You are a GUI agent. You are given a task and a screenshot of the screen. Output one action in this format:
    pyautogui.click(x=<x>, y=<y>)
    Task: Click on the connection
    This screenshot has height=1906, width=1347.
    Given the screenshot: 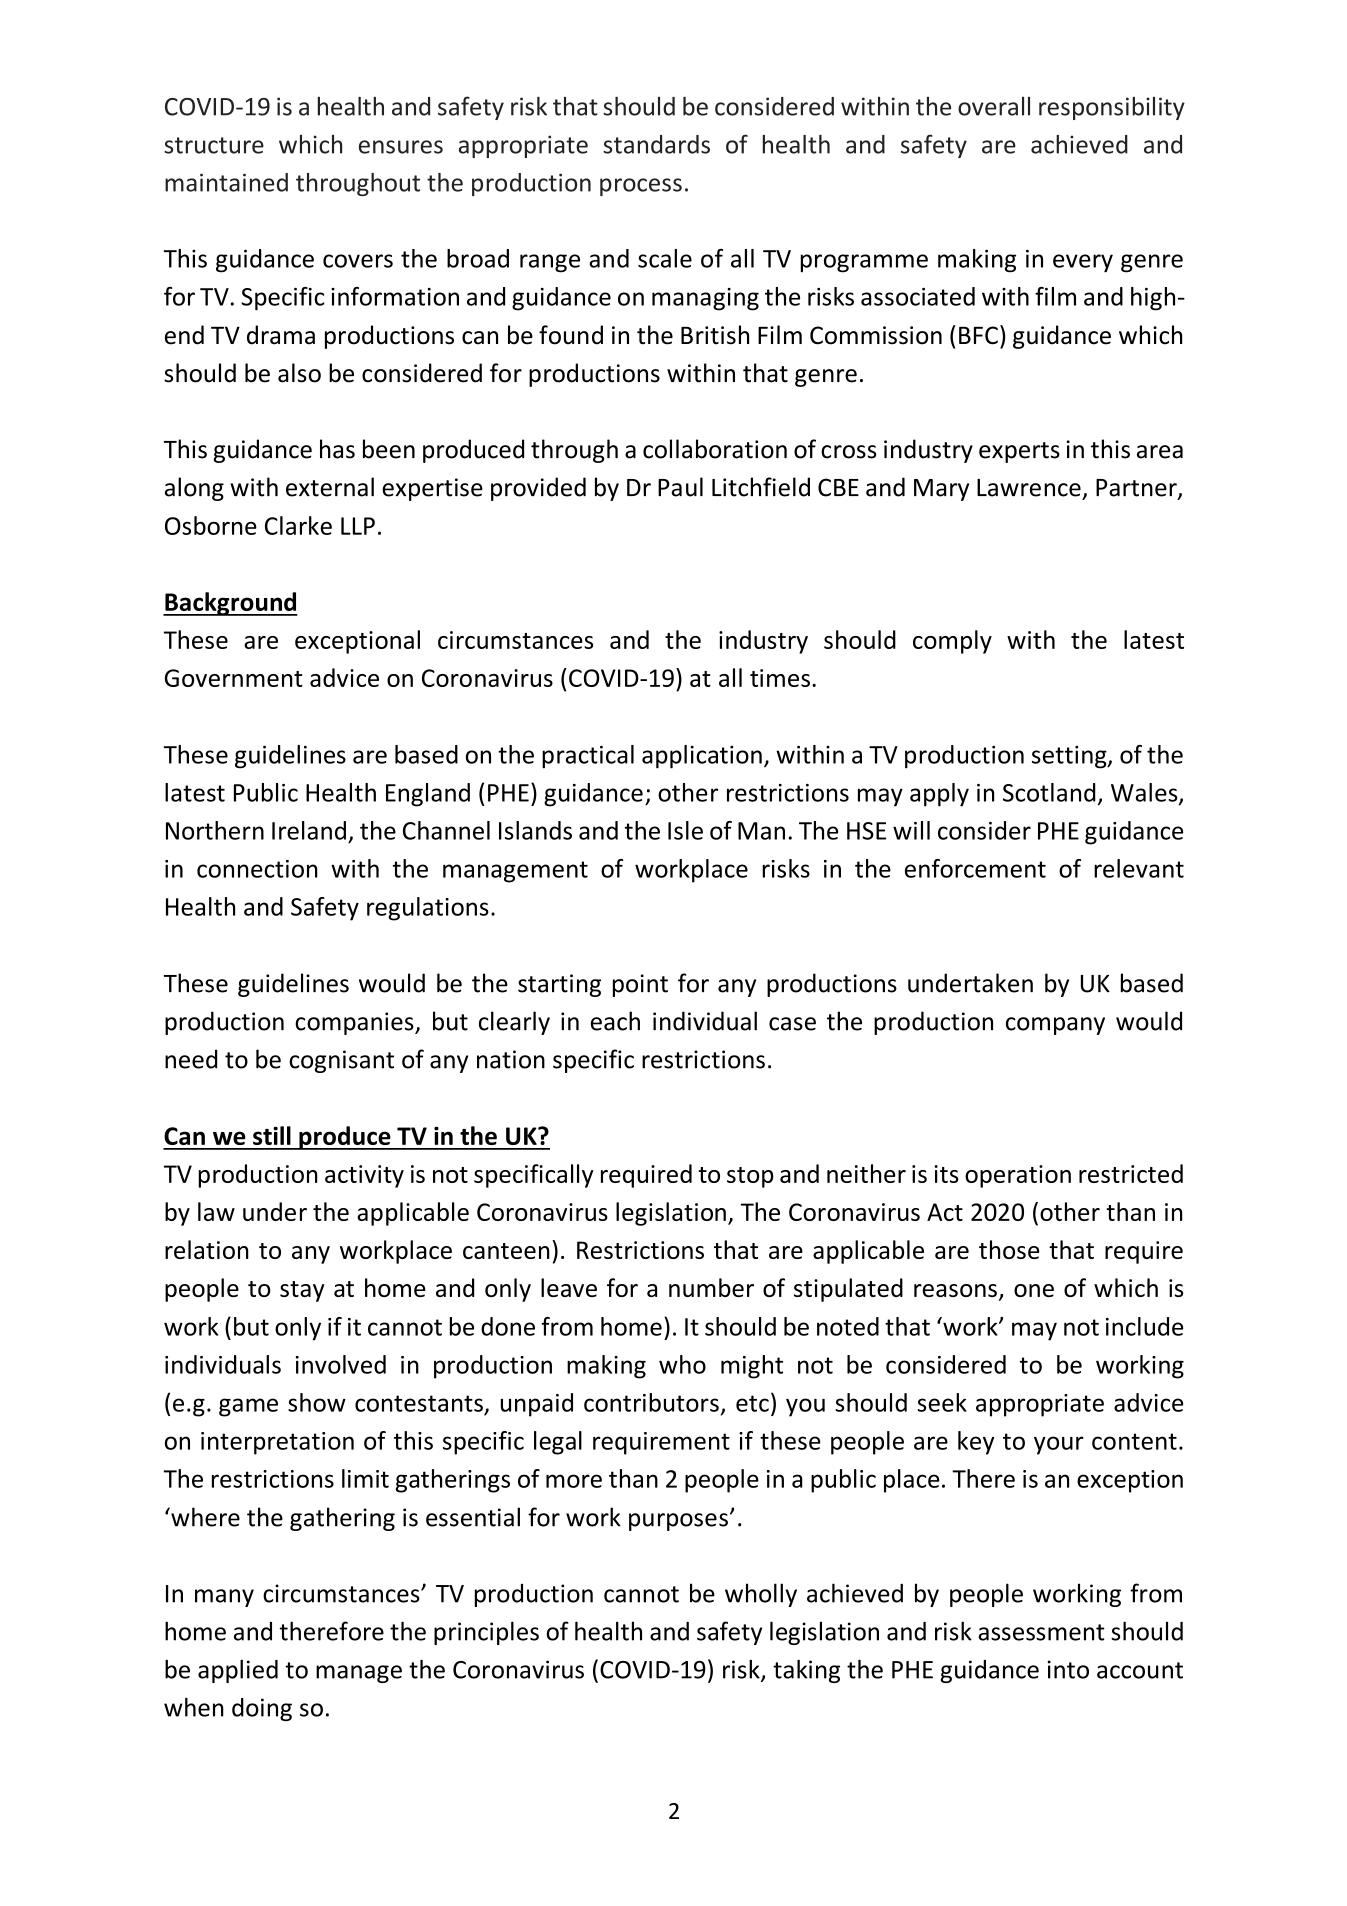 What is the action you would take?
    pyautogui.click(x=257, y=869)
